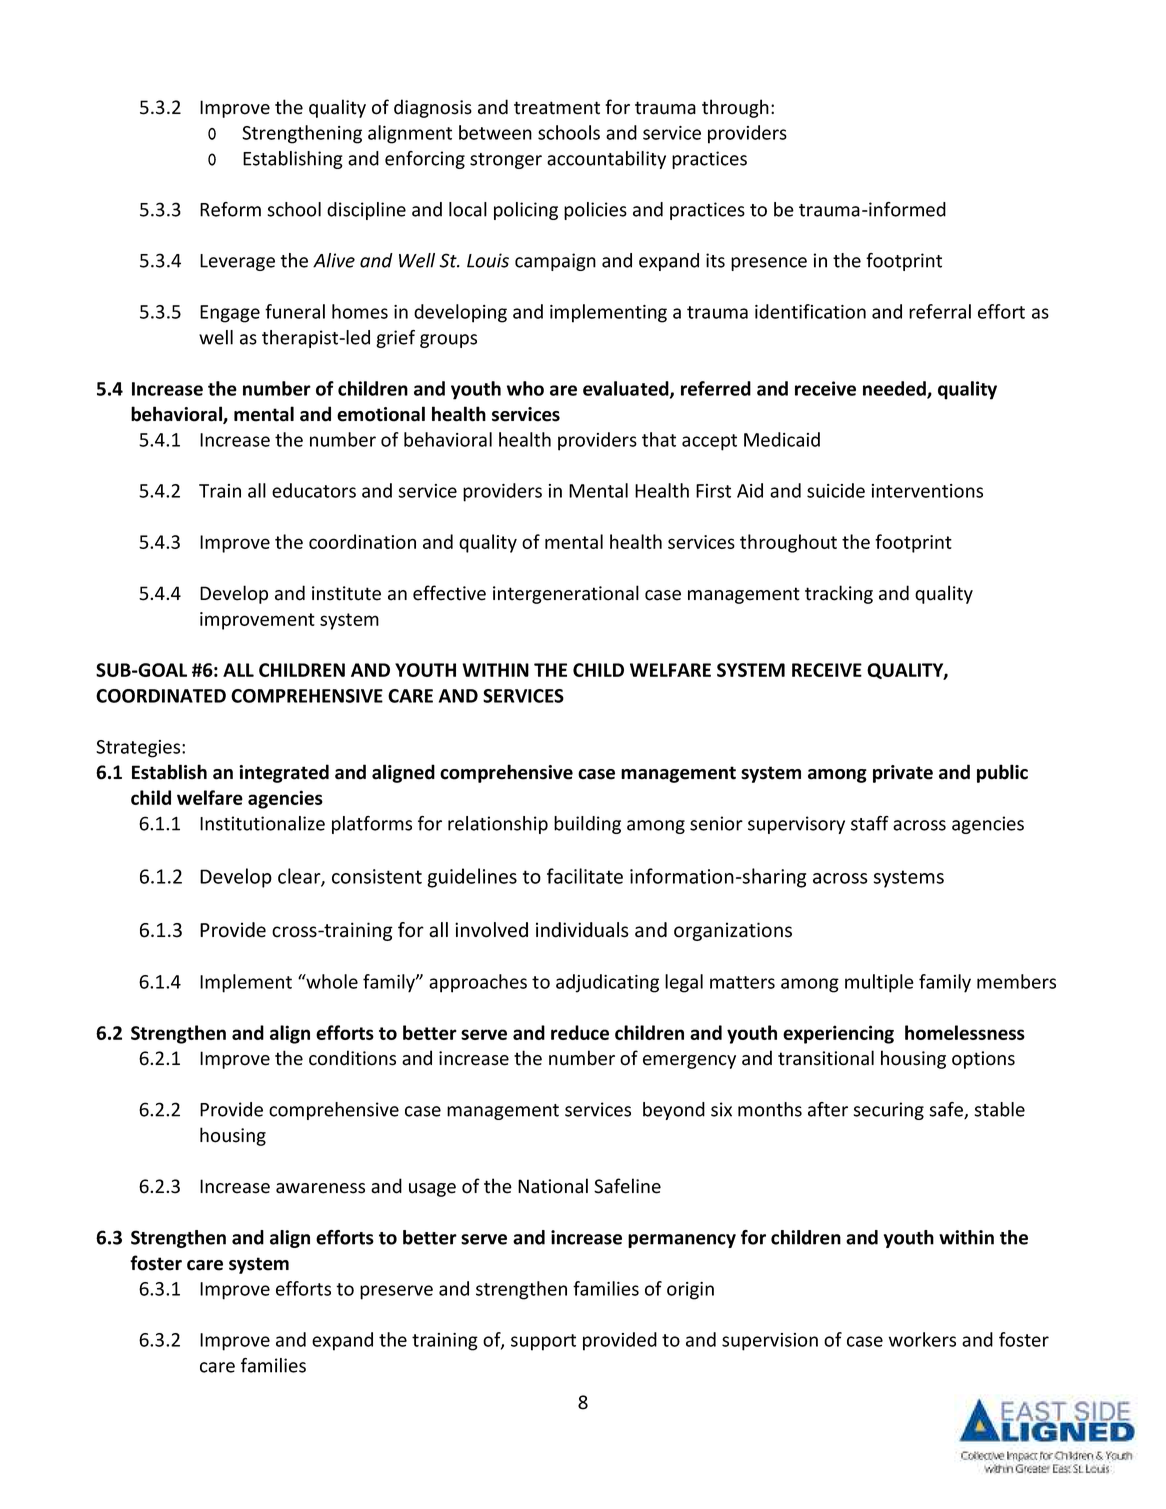 This document has height=1509, width=1166. I want to click on integrated, so click(284, 773).
